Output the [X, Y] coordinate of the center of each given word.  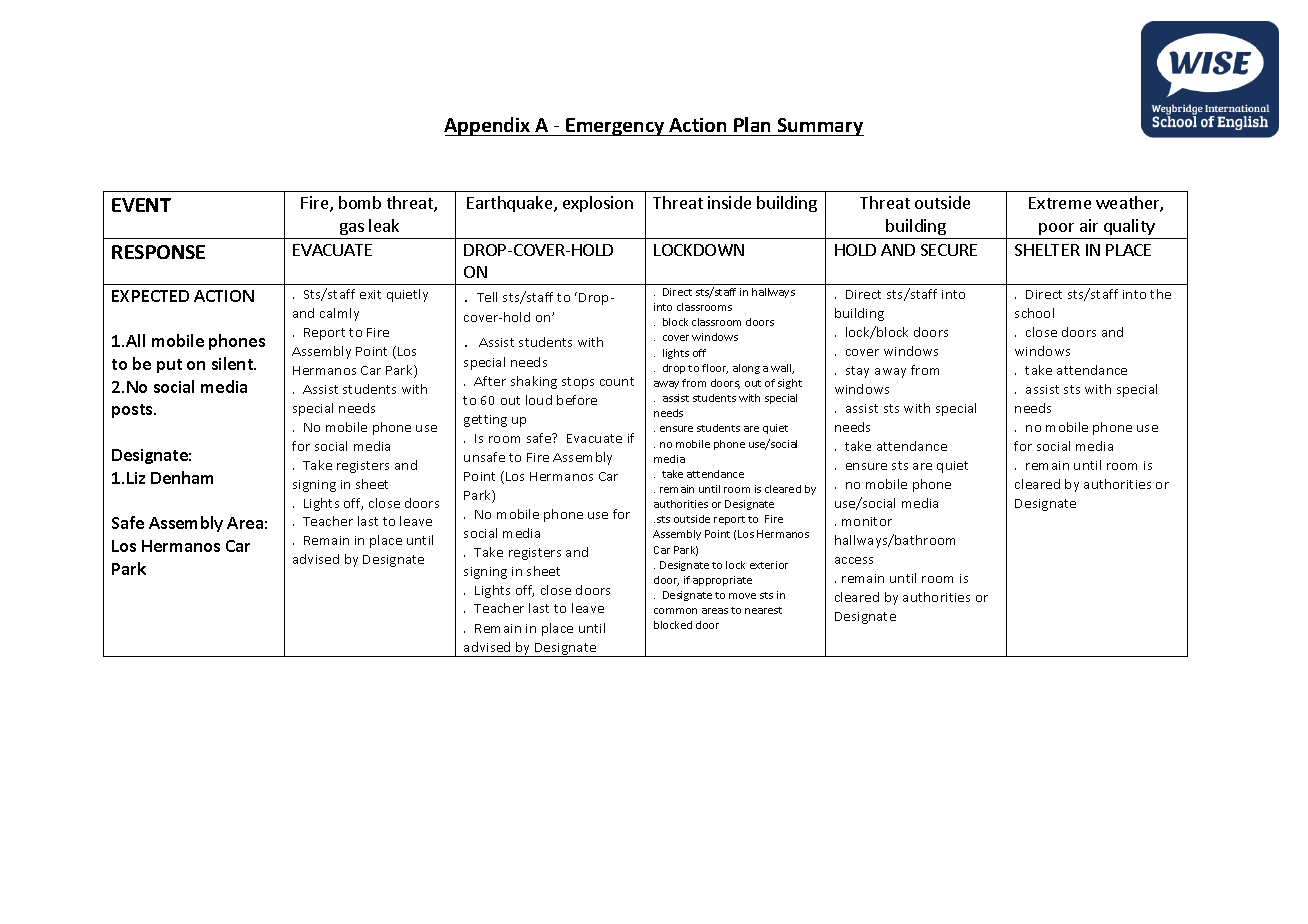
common [675, 611]
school [1034, 313]
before [577, 400]
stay [857, 372]
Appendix [488, 126]
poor [1056, 229]
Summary [820, 127]
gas [352, 229]
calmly [339, 314]
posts [133, 411]
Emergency [616, 127]
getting [485, 421]
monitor [867, 521]
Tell [487, 297]
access [854, 560]
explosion [598, 204]
